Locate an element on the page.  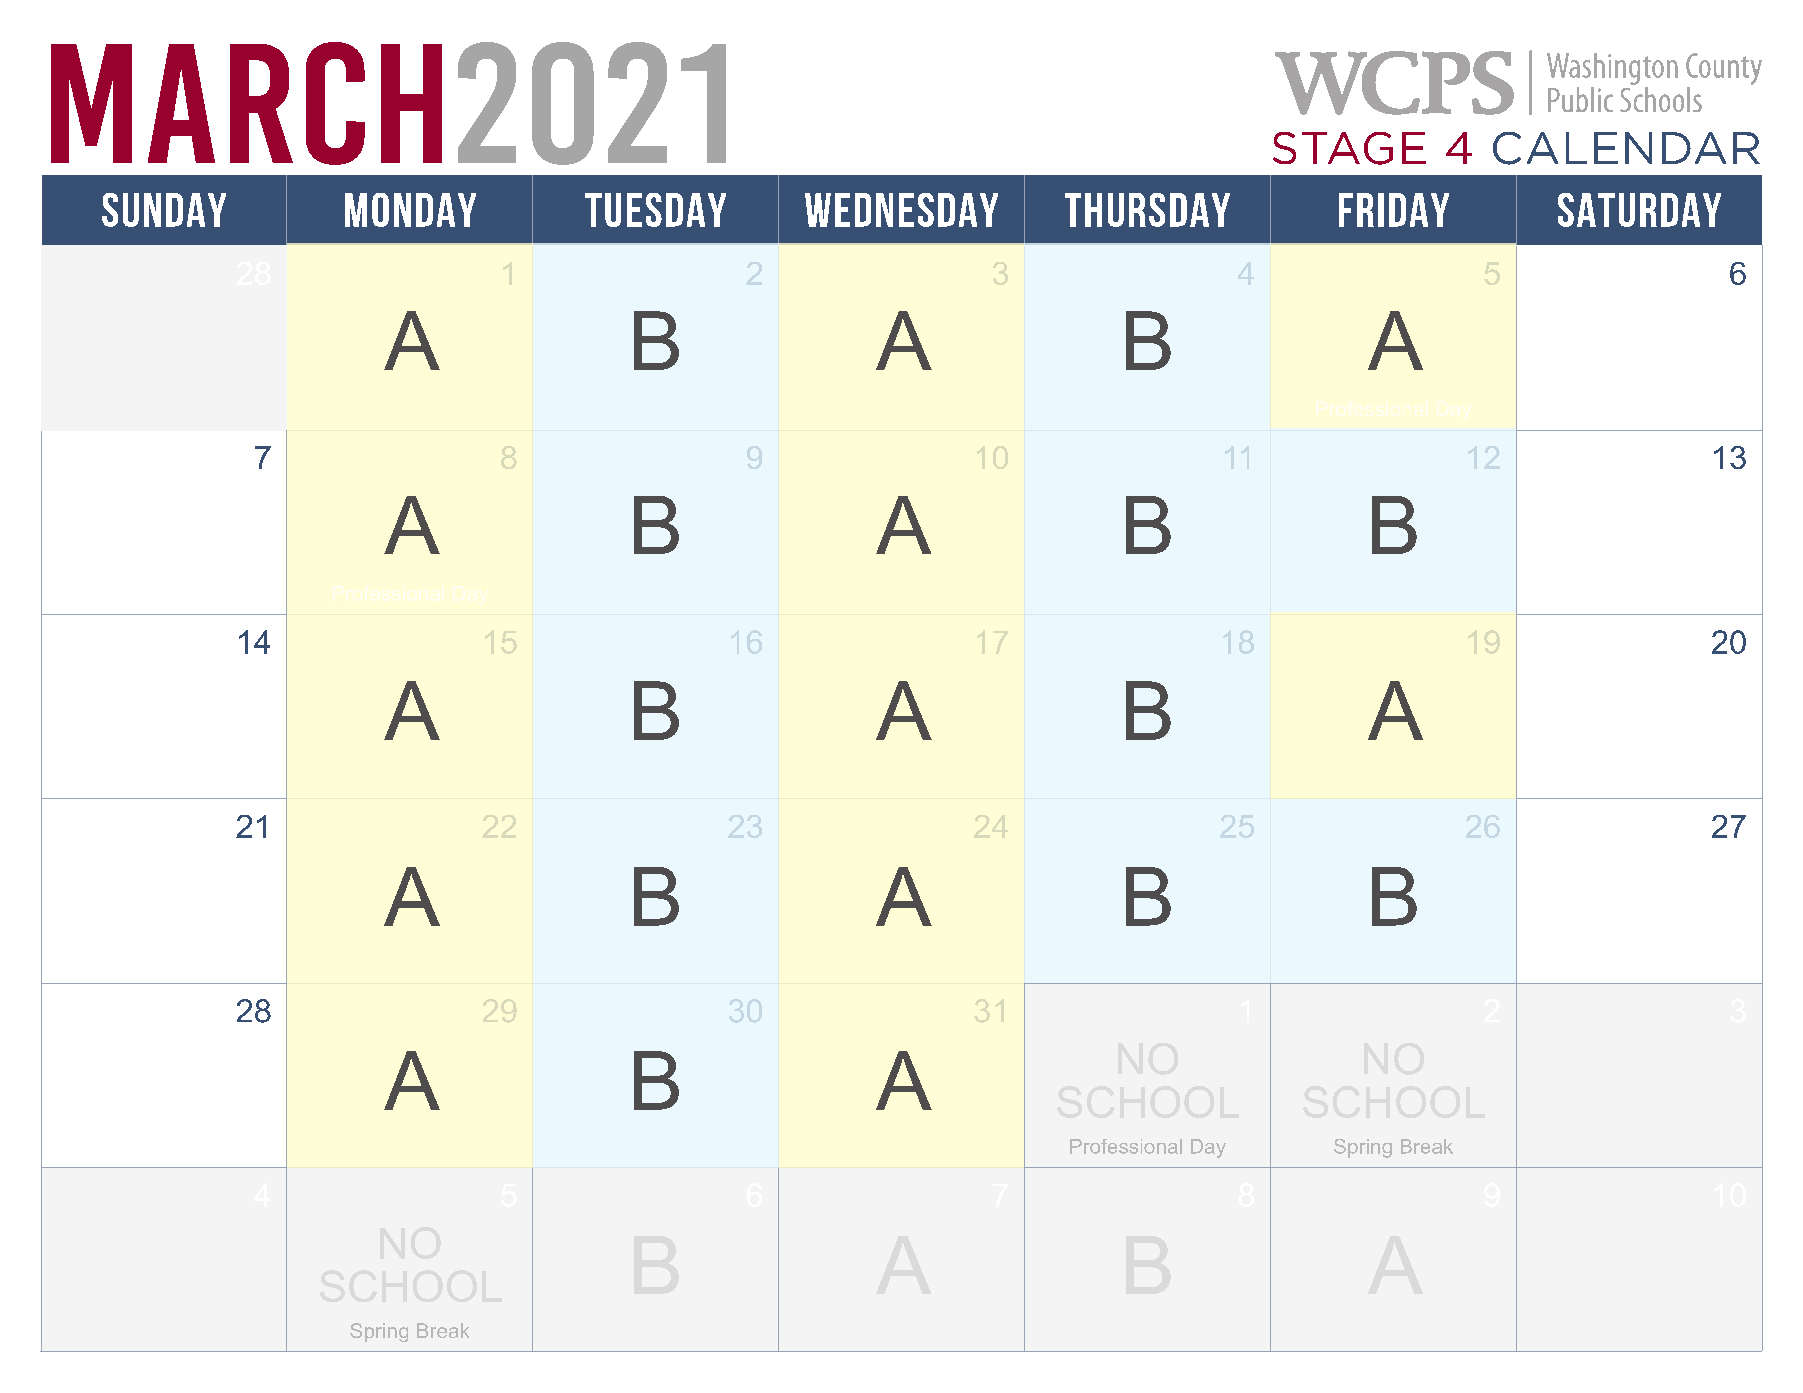
saturday is located at coordinates (1639, 210).
